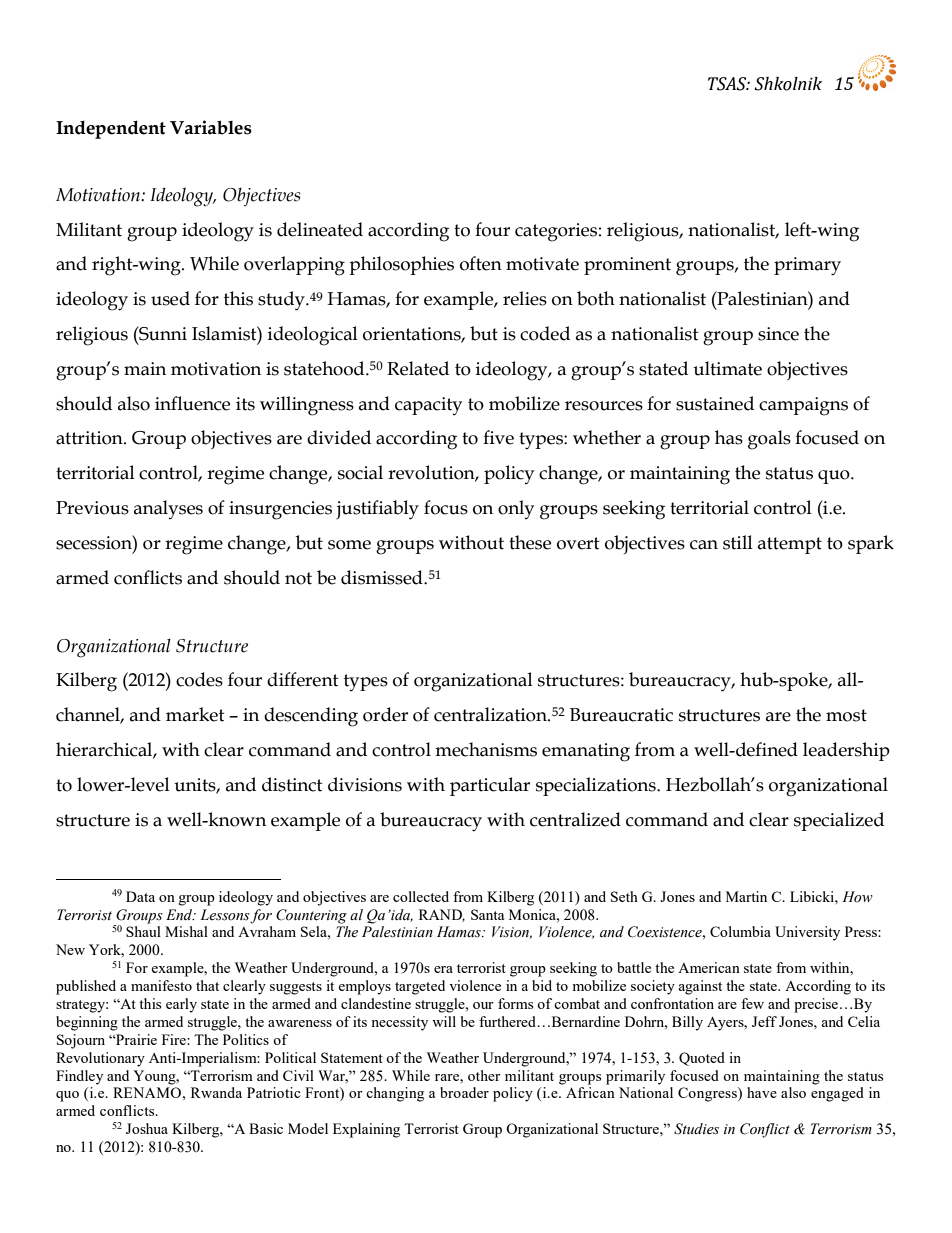 This document has height=1233, width=952. What do you see at coordinates (839, 821) in the document?
I see `specialized` at bounding box center [839, 821].
